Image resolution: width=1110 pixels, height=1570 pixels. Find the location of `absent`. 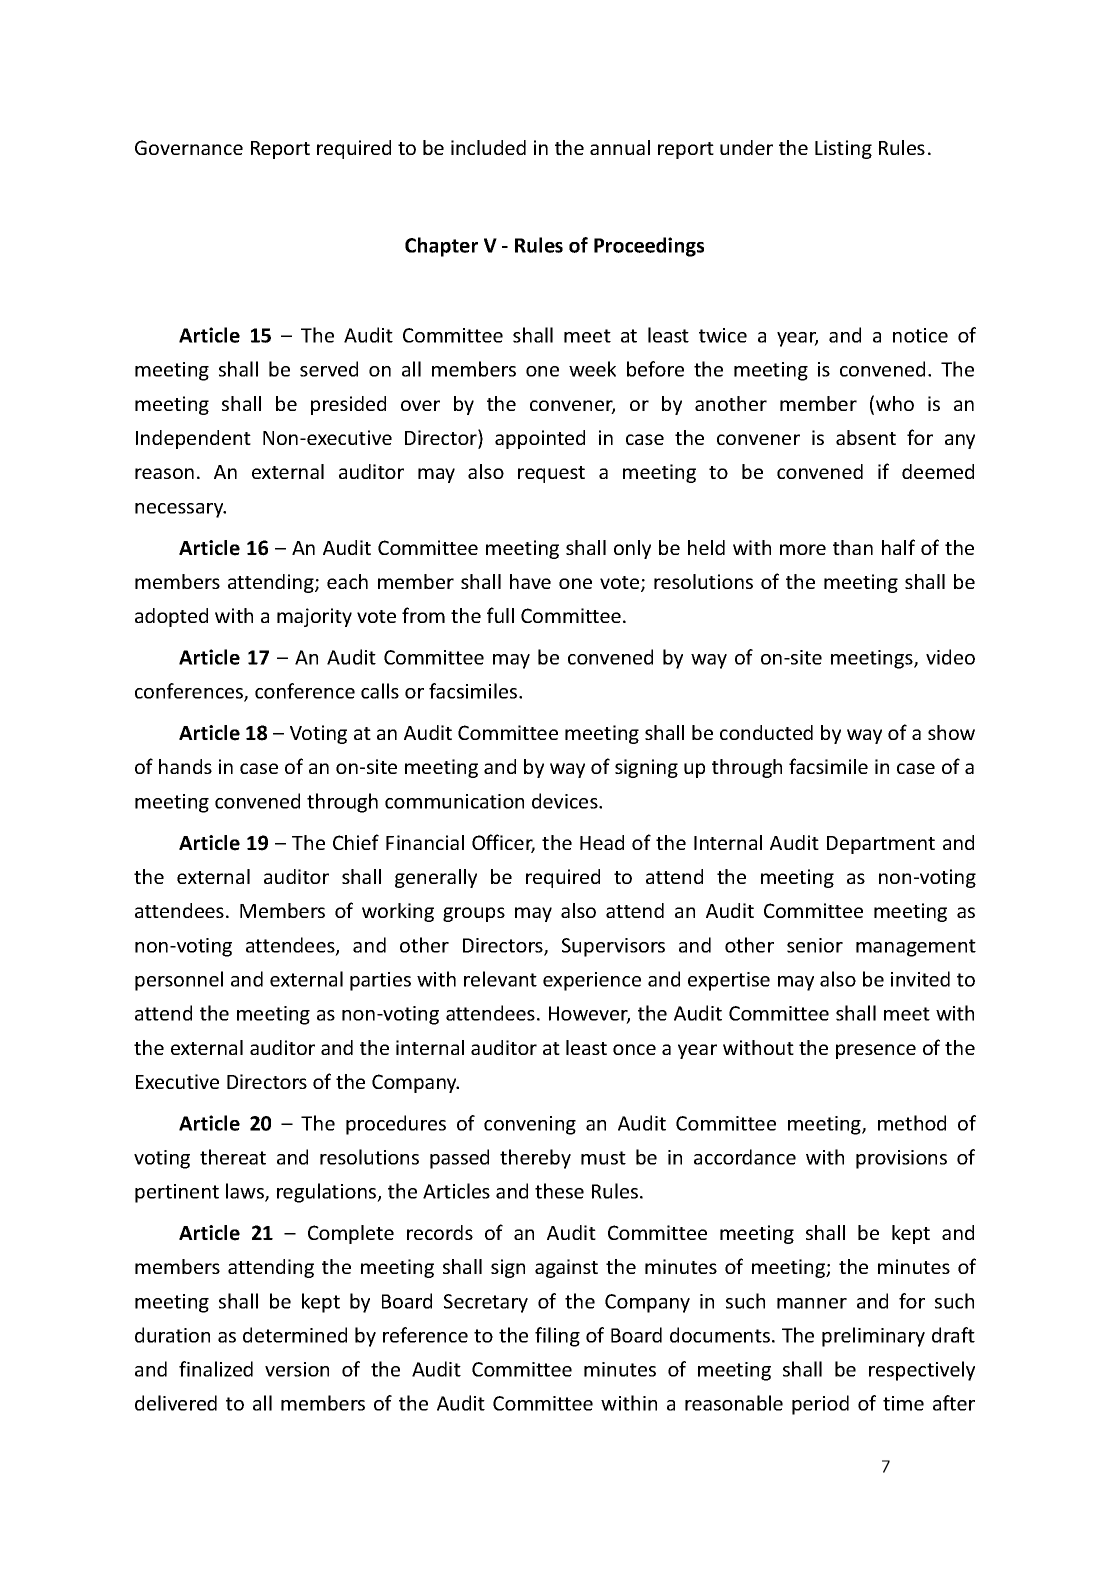

absent is located at coordinates (866, 437).
